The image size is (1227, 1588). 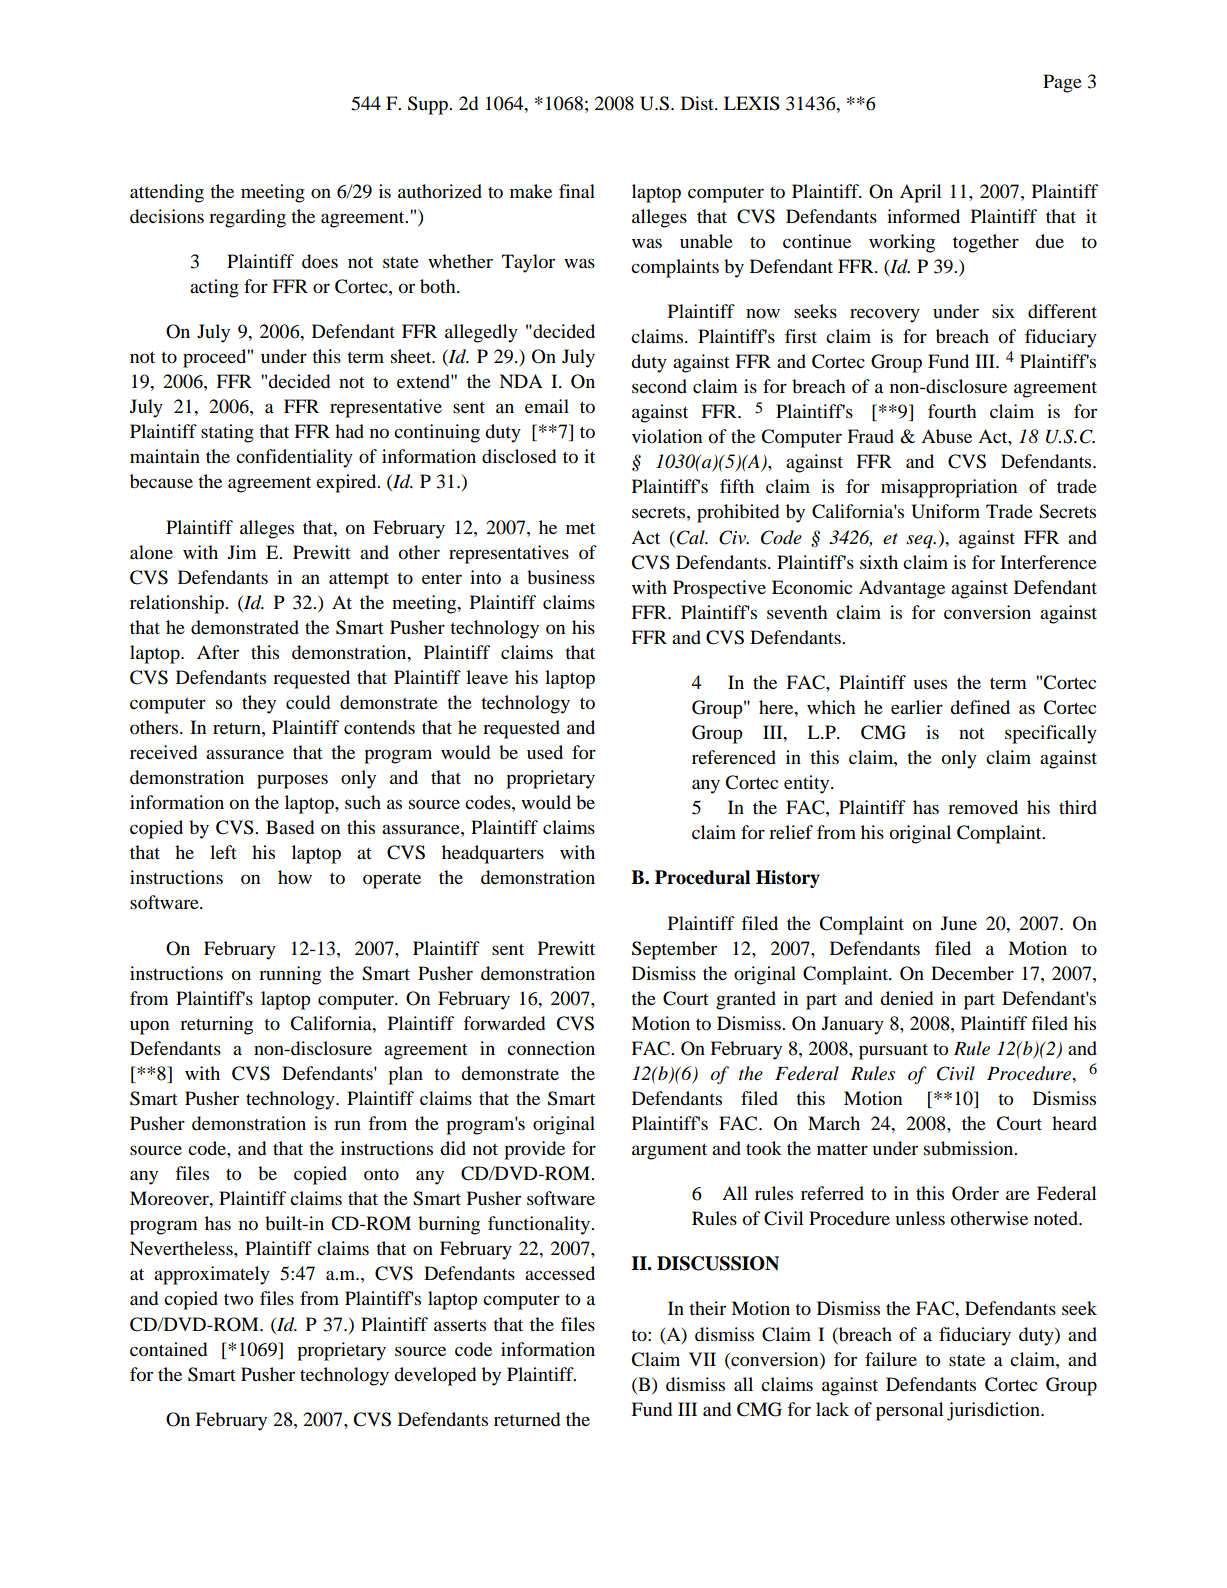 What do you see at coordinates (227, 433) in the screenshot?
I see `stating` at bounding box center [227, 433].
